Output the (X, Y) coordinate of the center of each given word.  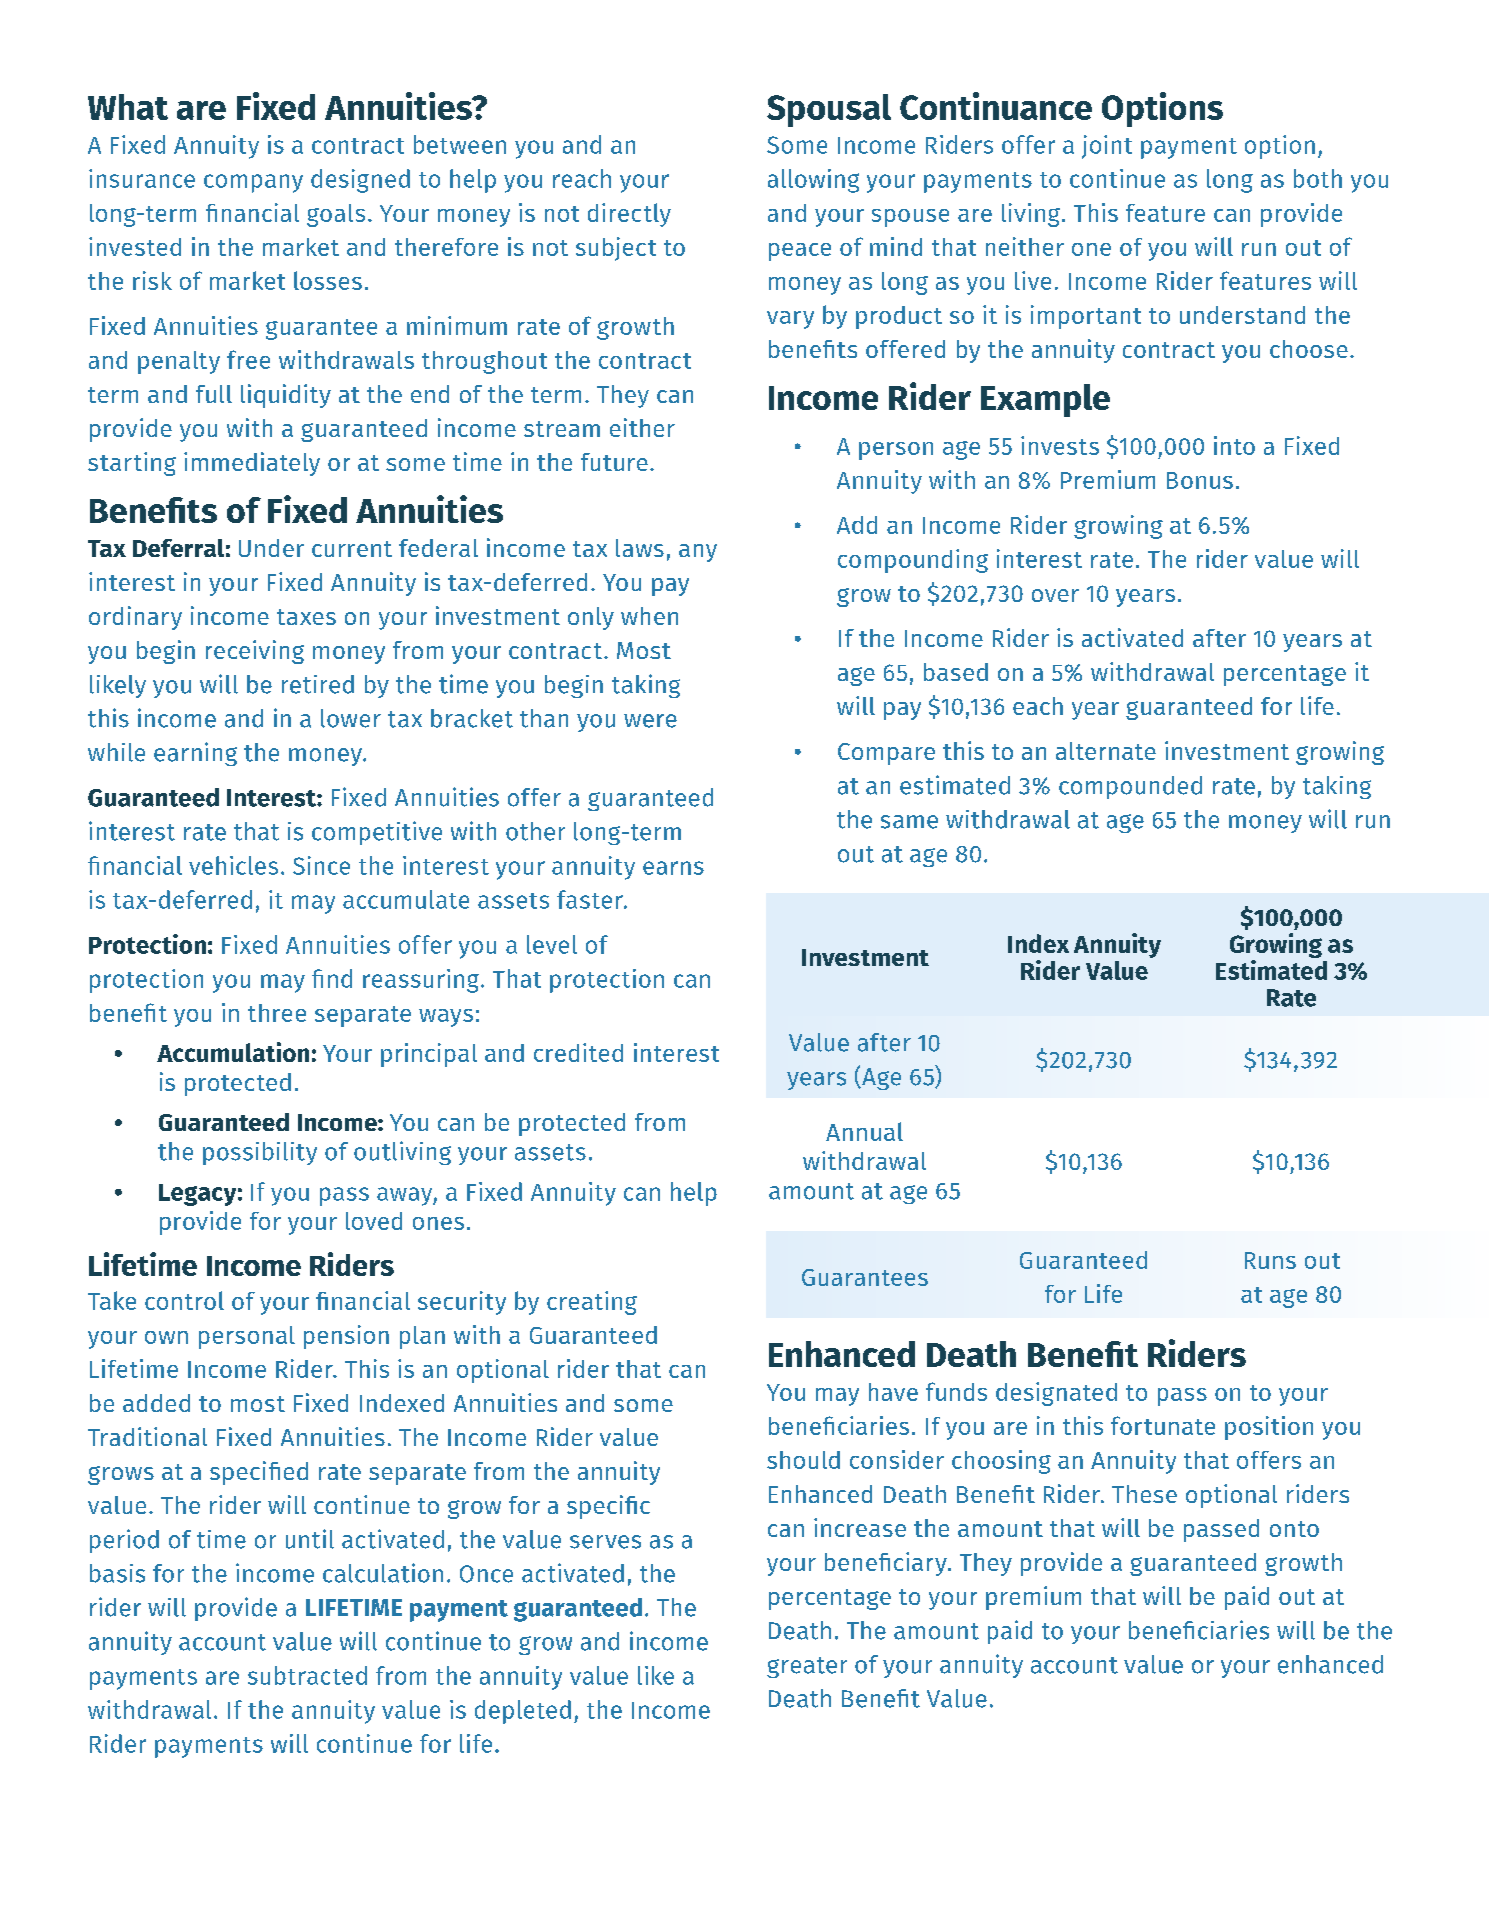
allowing (813, 181)
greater (807, 1667)
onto (1294, 1529)
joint (1107, 147)
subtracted (307, 1675)
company (253, 183)
